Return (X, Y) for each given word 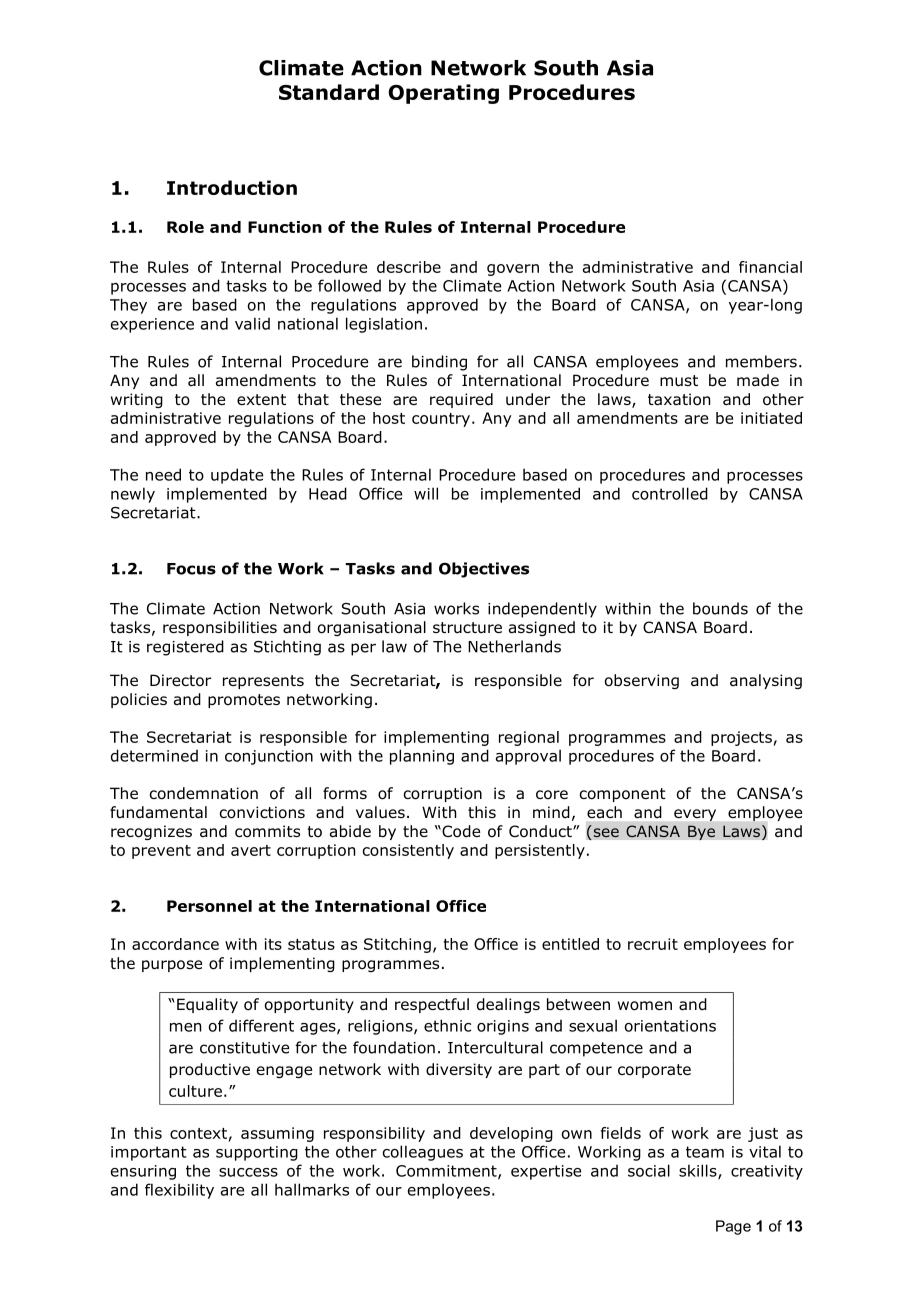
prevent (161, 852)
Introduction (232, 187)
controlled (670, 493)
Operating (443, 94)
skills (699, 1171)
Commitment (447, 1172)
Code (460, 831)
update (237, 476)
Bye (701, 832)
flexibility (179, 1191)
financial (770, 267)
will (426, 493)
